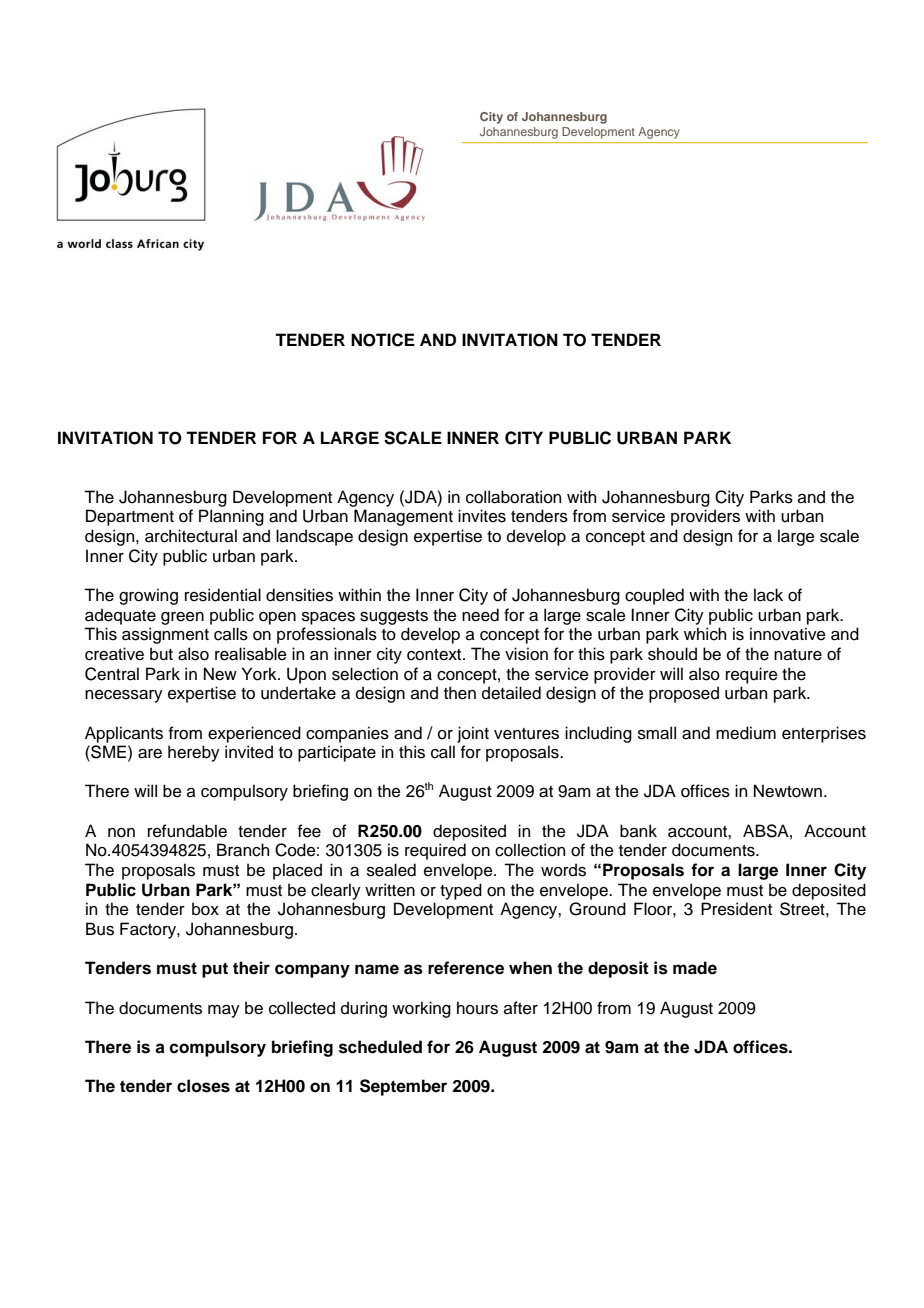 Image resolution: width=924 pixels, height=1308 pixels. Describe the element at coordinates (187, 831) in the document. I see `refundable` at that location.
